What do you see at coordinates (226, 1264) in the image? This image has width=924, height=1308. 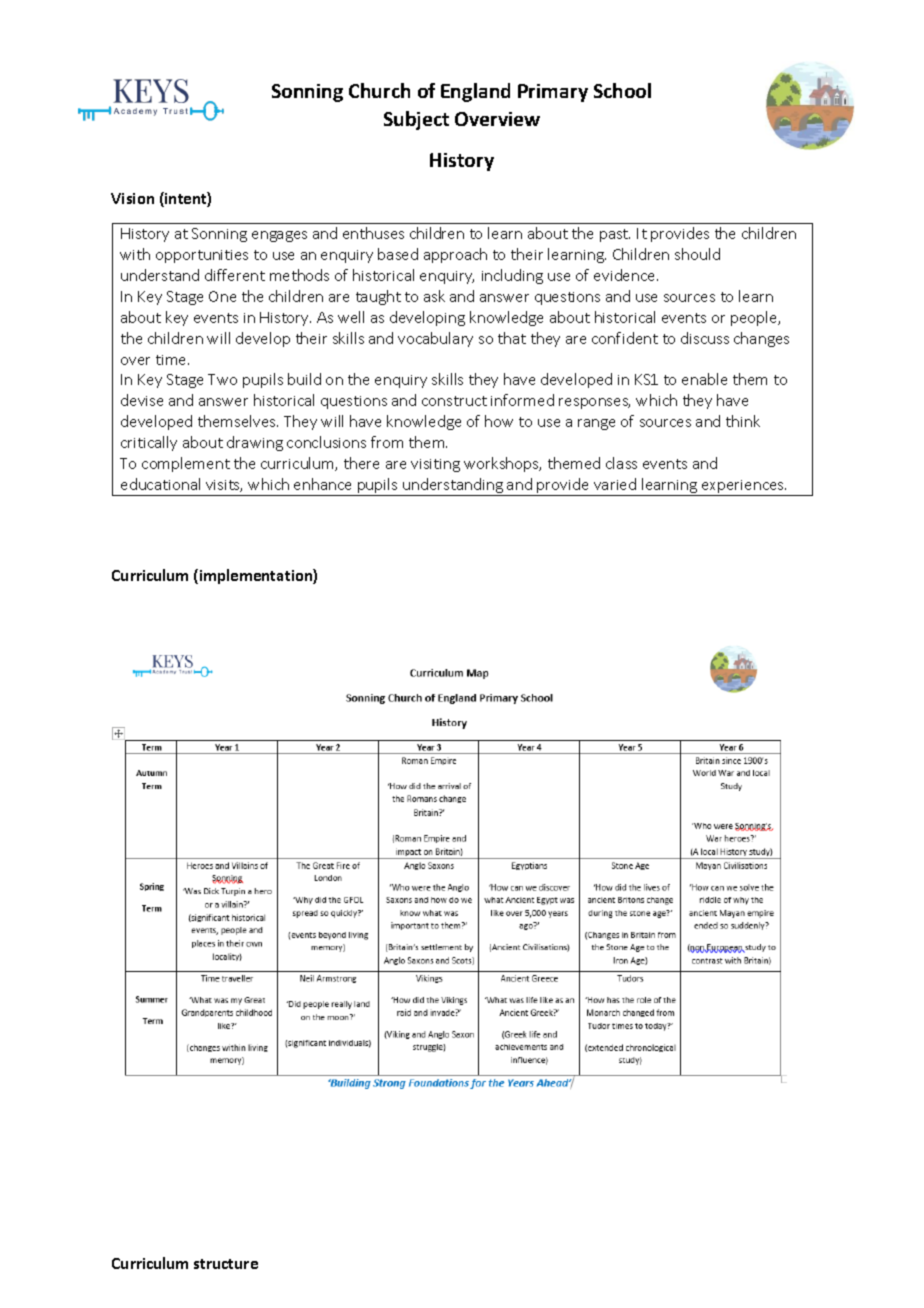 I see `structure` at bounding box center [226, 1264].
